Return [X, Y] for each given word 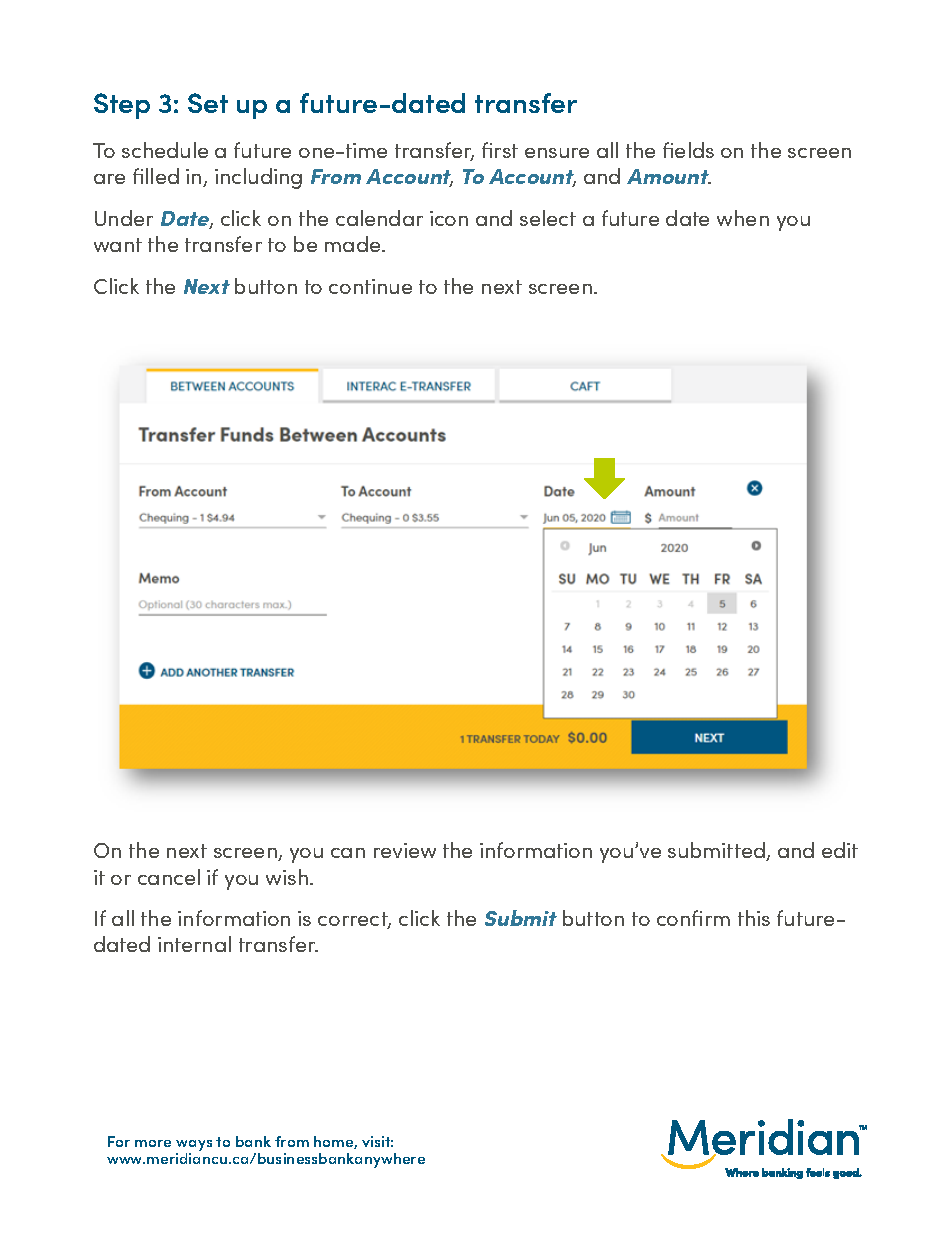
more [153, 1143]
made [354, 244]
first [500, 150]
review [405, 850]
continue [370, 286]
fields [688, 150]
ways [194, 1145]
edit [840, 850]
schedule [165, 150]
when [743, 218]
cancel [169, 877]
